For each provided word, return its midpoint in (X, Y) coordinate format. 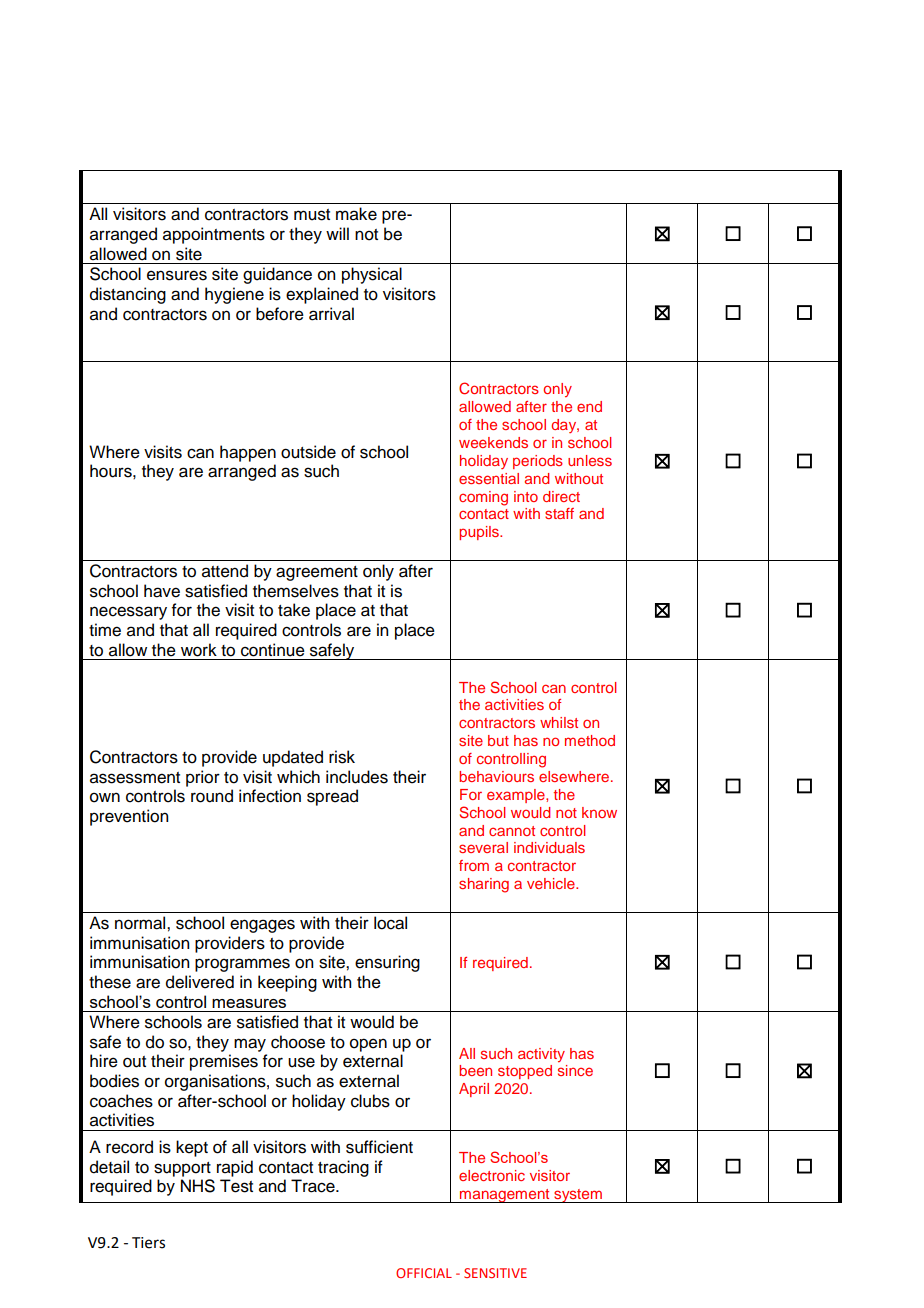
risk (342, 757)
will (337, 233)
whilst (559, 722)
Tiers (148, 1243)
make (356, 214)
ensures (177, 275)
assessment (135, 778)
